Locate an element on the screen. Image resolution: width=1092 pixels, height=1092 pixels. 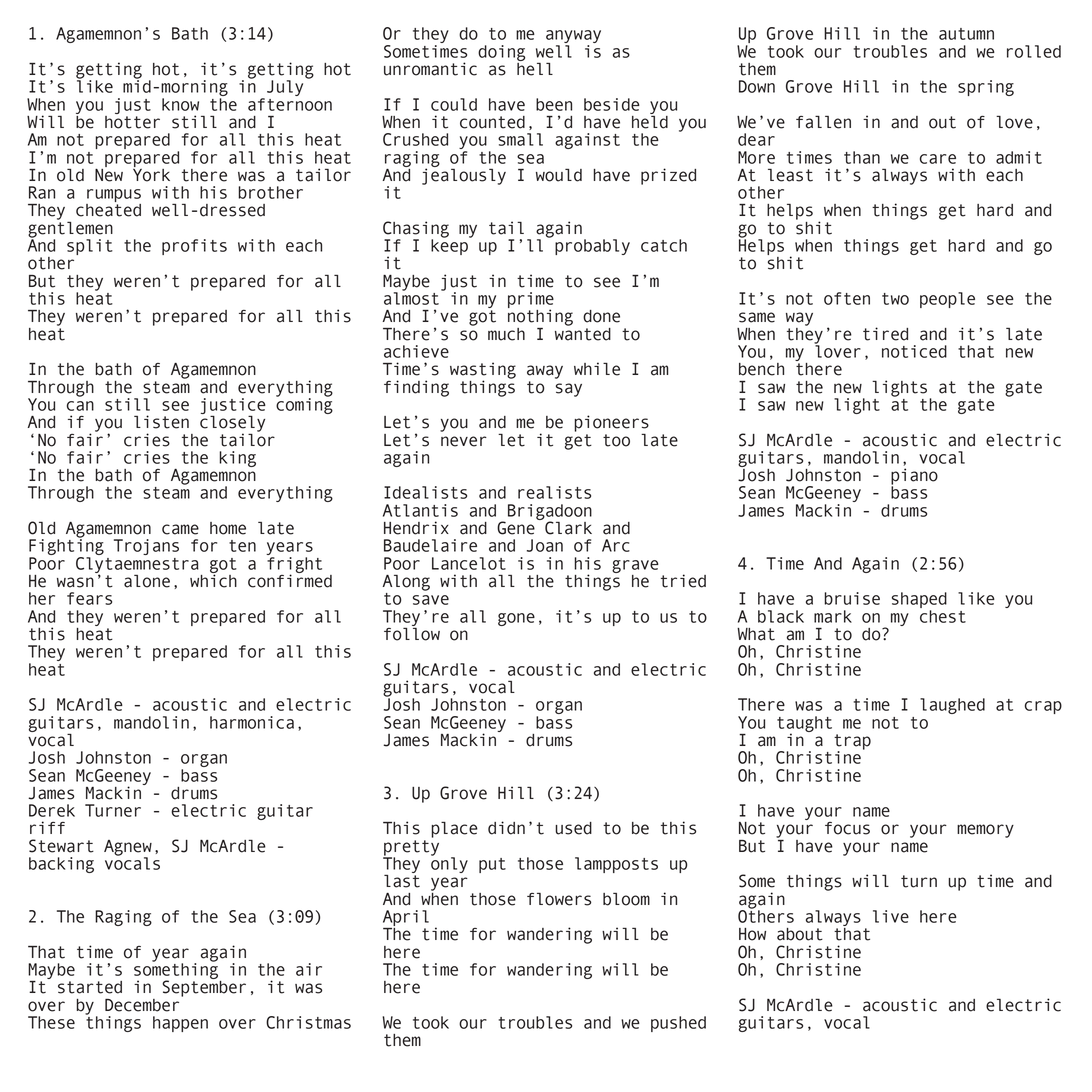
listen is located at coordinates (161, 422).
